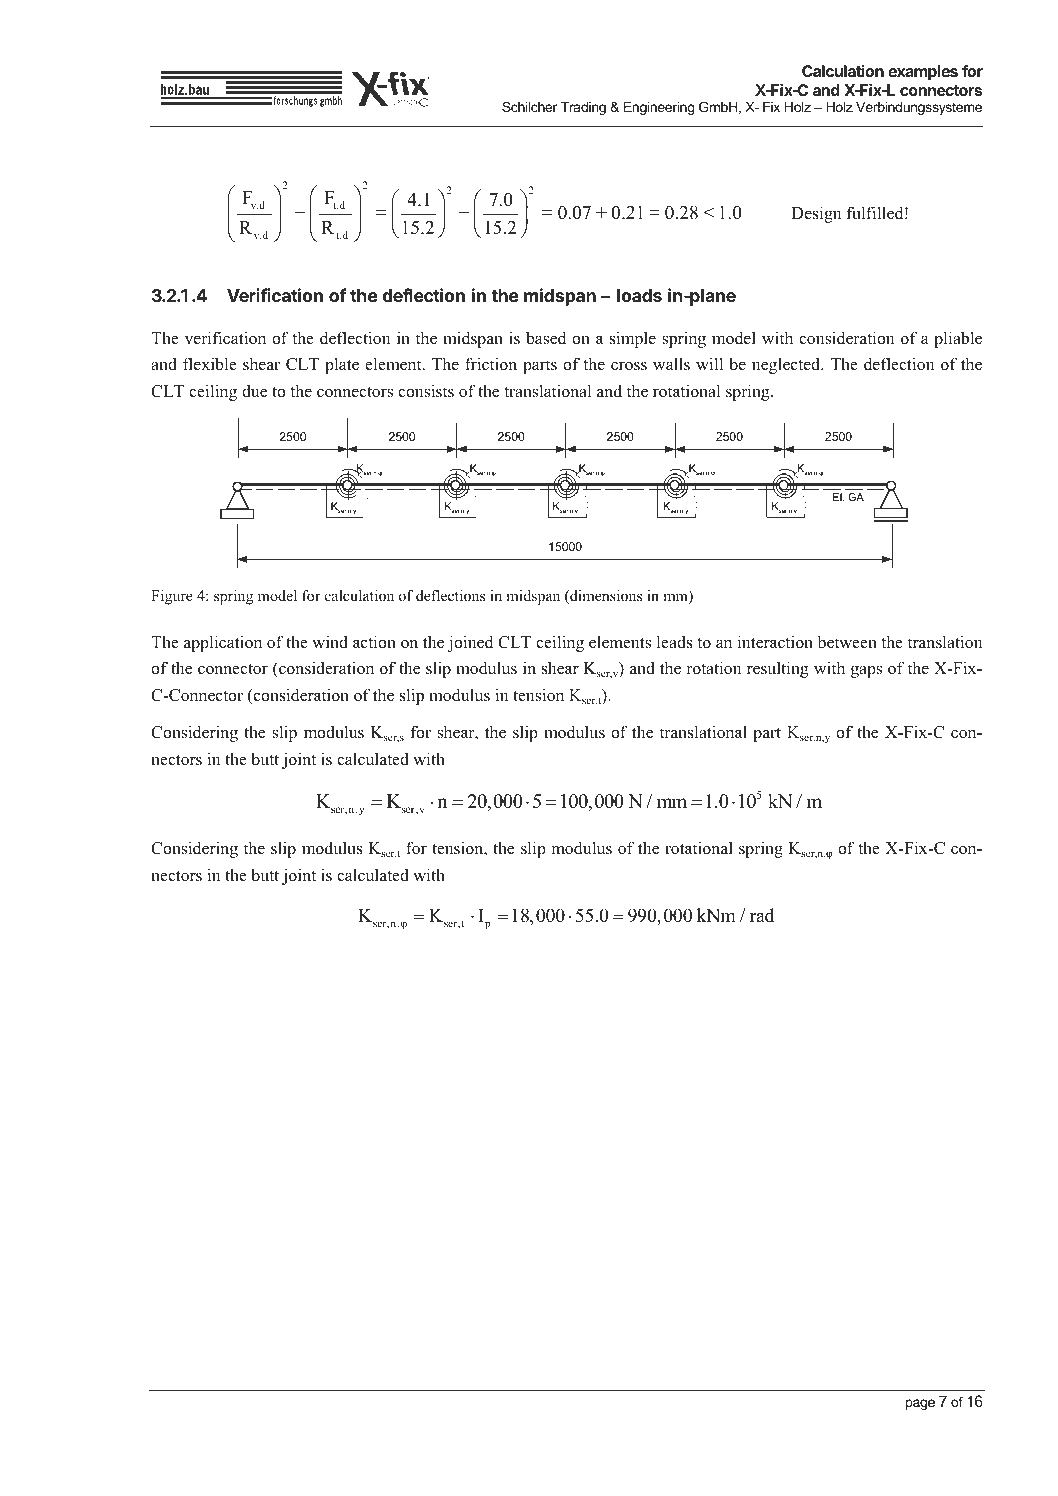  What do you see at coordinates (470, 643) in the document?
I see `joined` at bounding box center [470, 643].
